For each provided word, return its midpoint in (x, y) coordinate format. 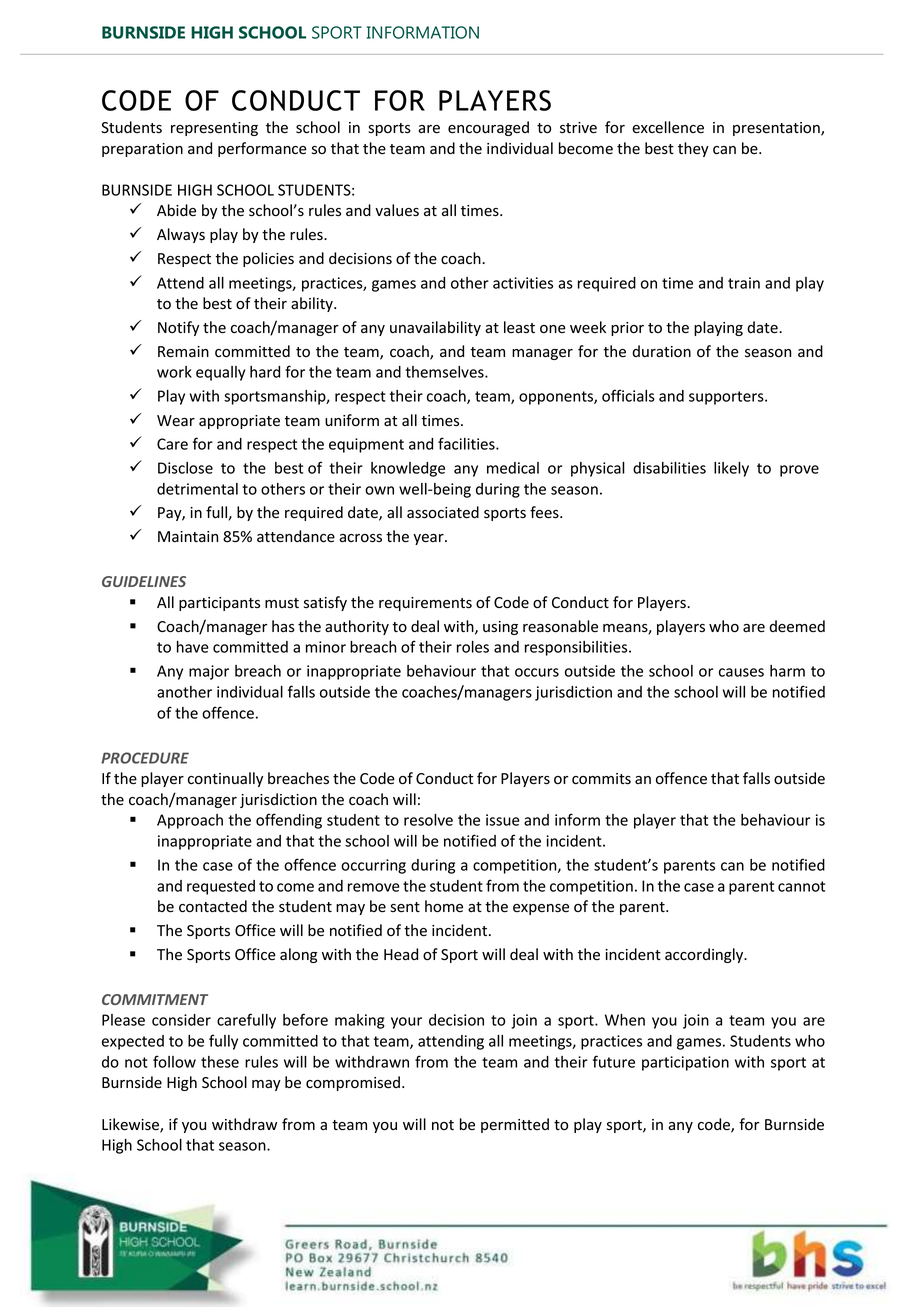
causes (741, 672)
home (444, 906)
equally (220, 373)
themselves (445, 372)
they (693, 149)
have (193, 647)
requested (221, 887)
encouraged (488, 128)
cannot (801, 886)
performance (262, 149)
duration (661, 351)
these (220, 1062)
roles (473, 647)
